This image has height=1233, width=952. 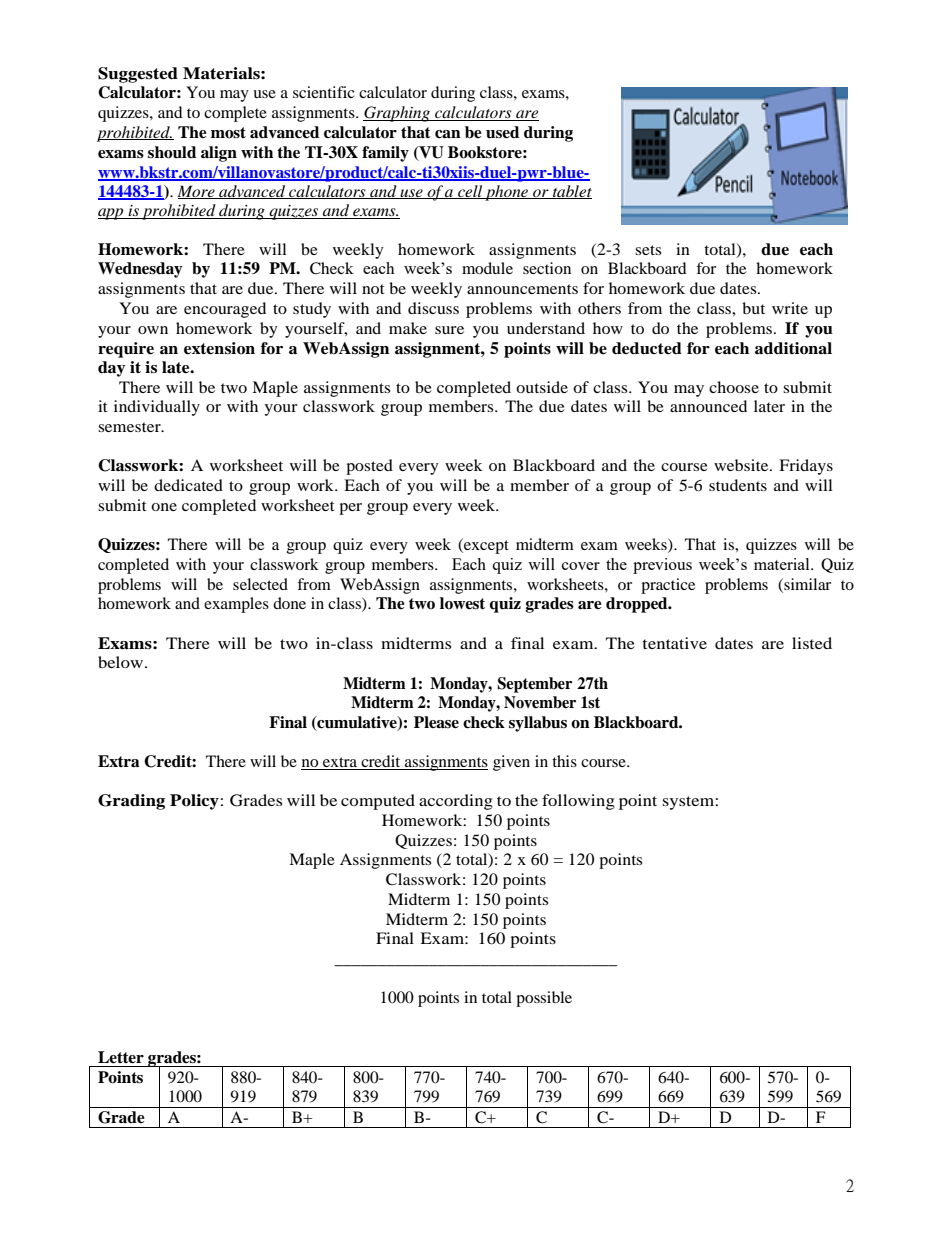 What do you see at coordinates (648, 250) in the image?
I see `sets` at bounding box center [648, 250].
